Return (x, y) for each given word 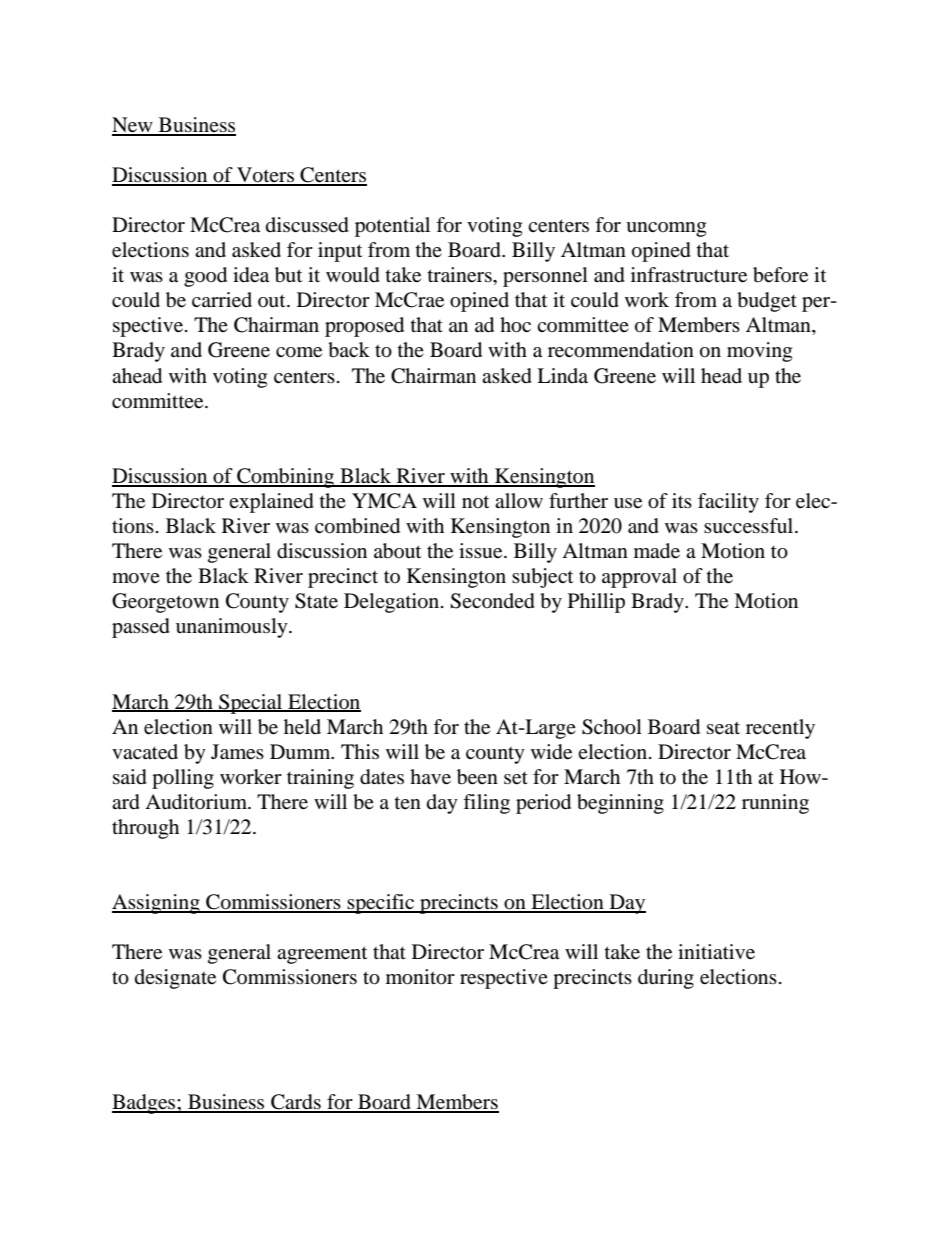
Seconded (492, 601)
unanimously (233, 628)
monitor (420, 977)
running (775, 804)
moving (759, 352)
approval (639, 578)
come (299, 352)
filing (486, 804)
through (145, 829)
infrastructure (689, 275)
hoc (515, 325)
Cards (296, 1103)
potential (392, 227)
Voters (265, 176)
